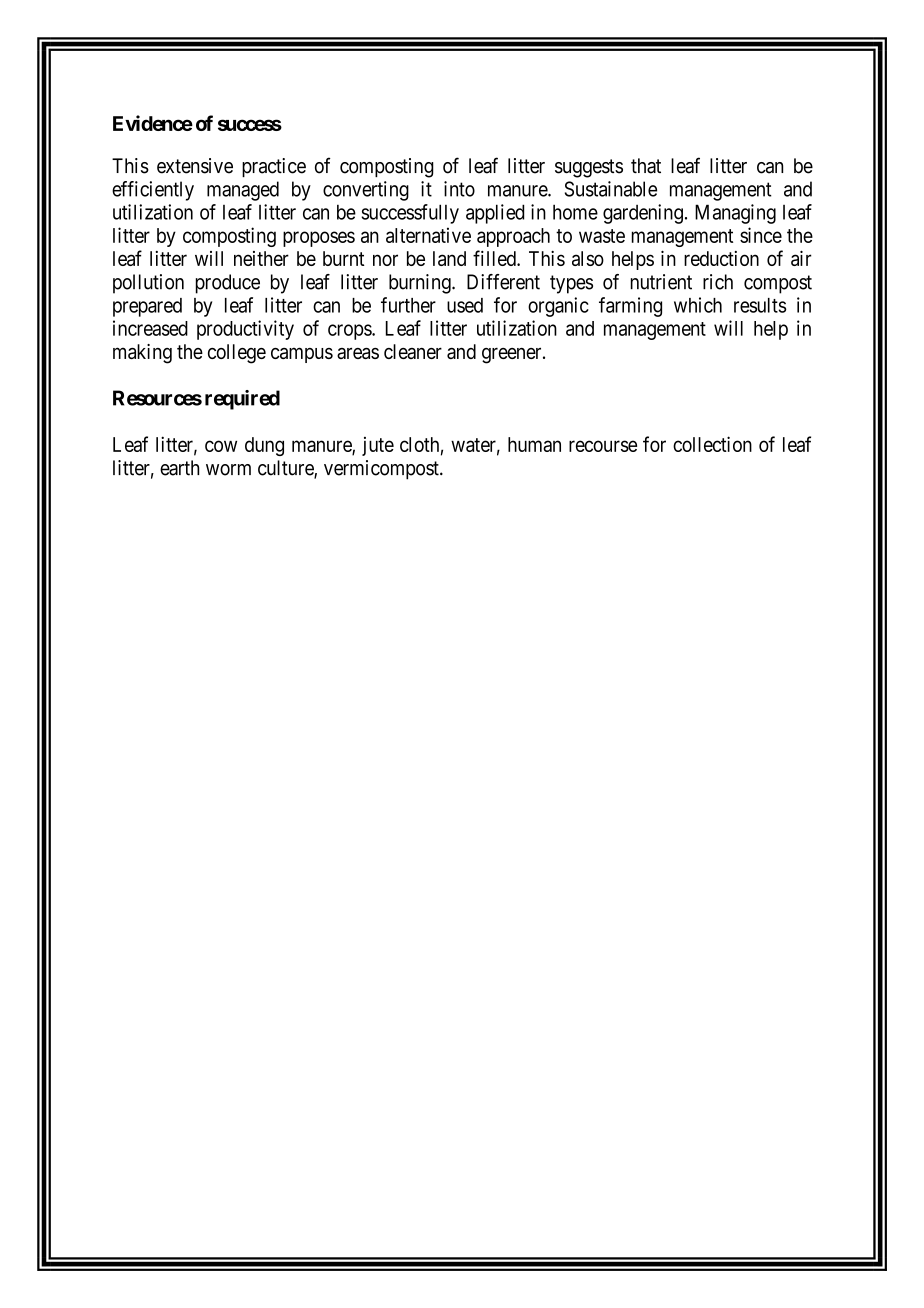  Describe the element at coordinates (449, 258) in the page. I see `land` at that location.
